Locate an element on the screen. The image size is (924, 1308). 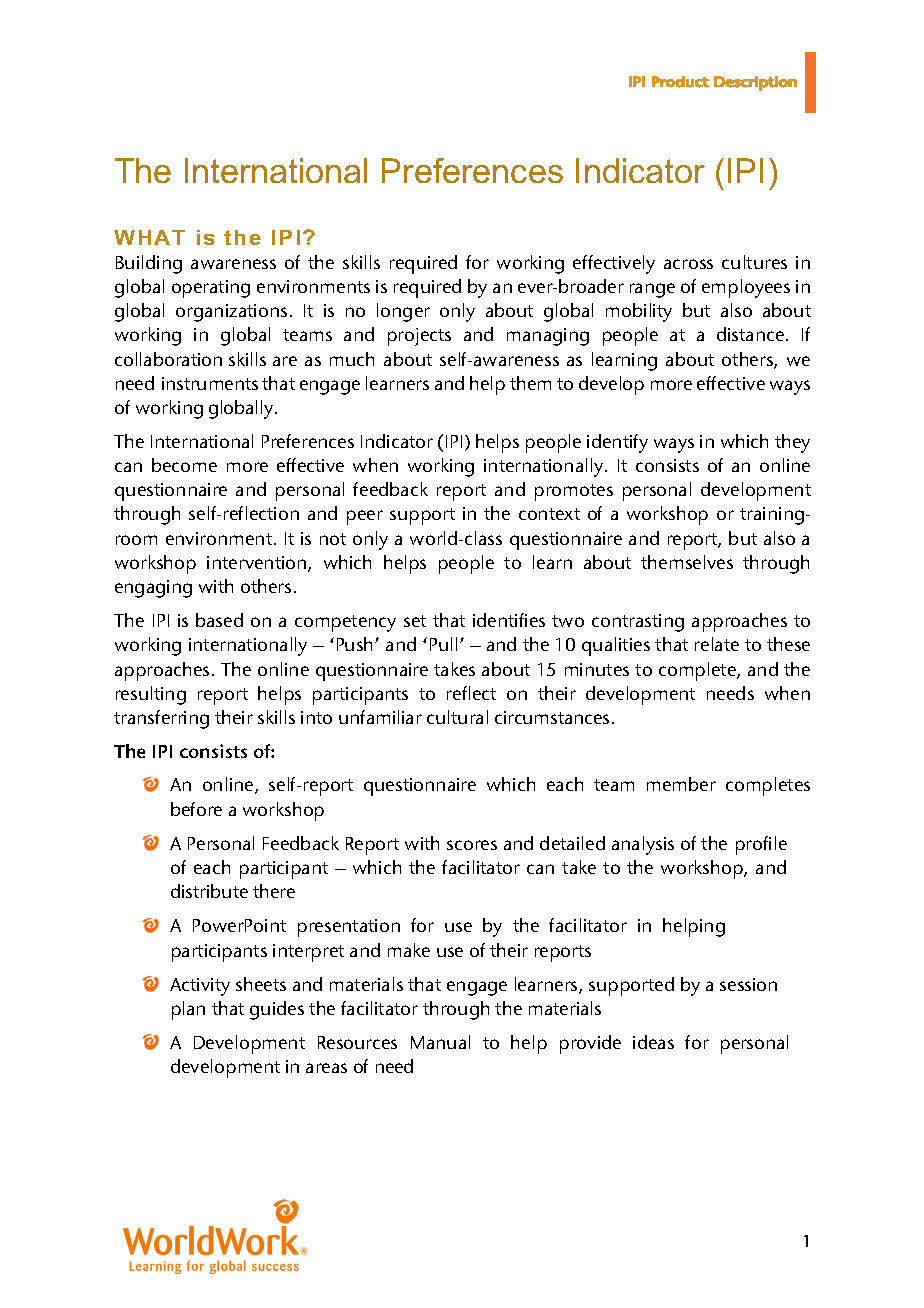
Description is located at coordinates (755, 83).
